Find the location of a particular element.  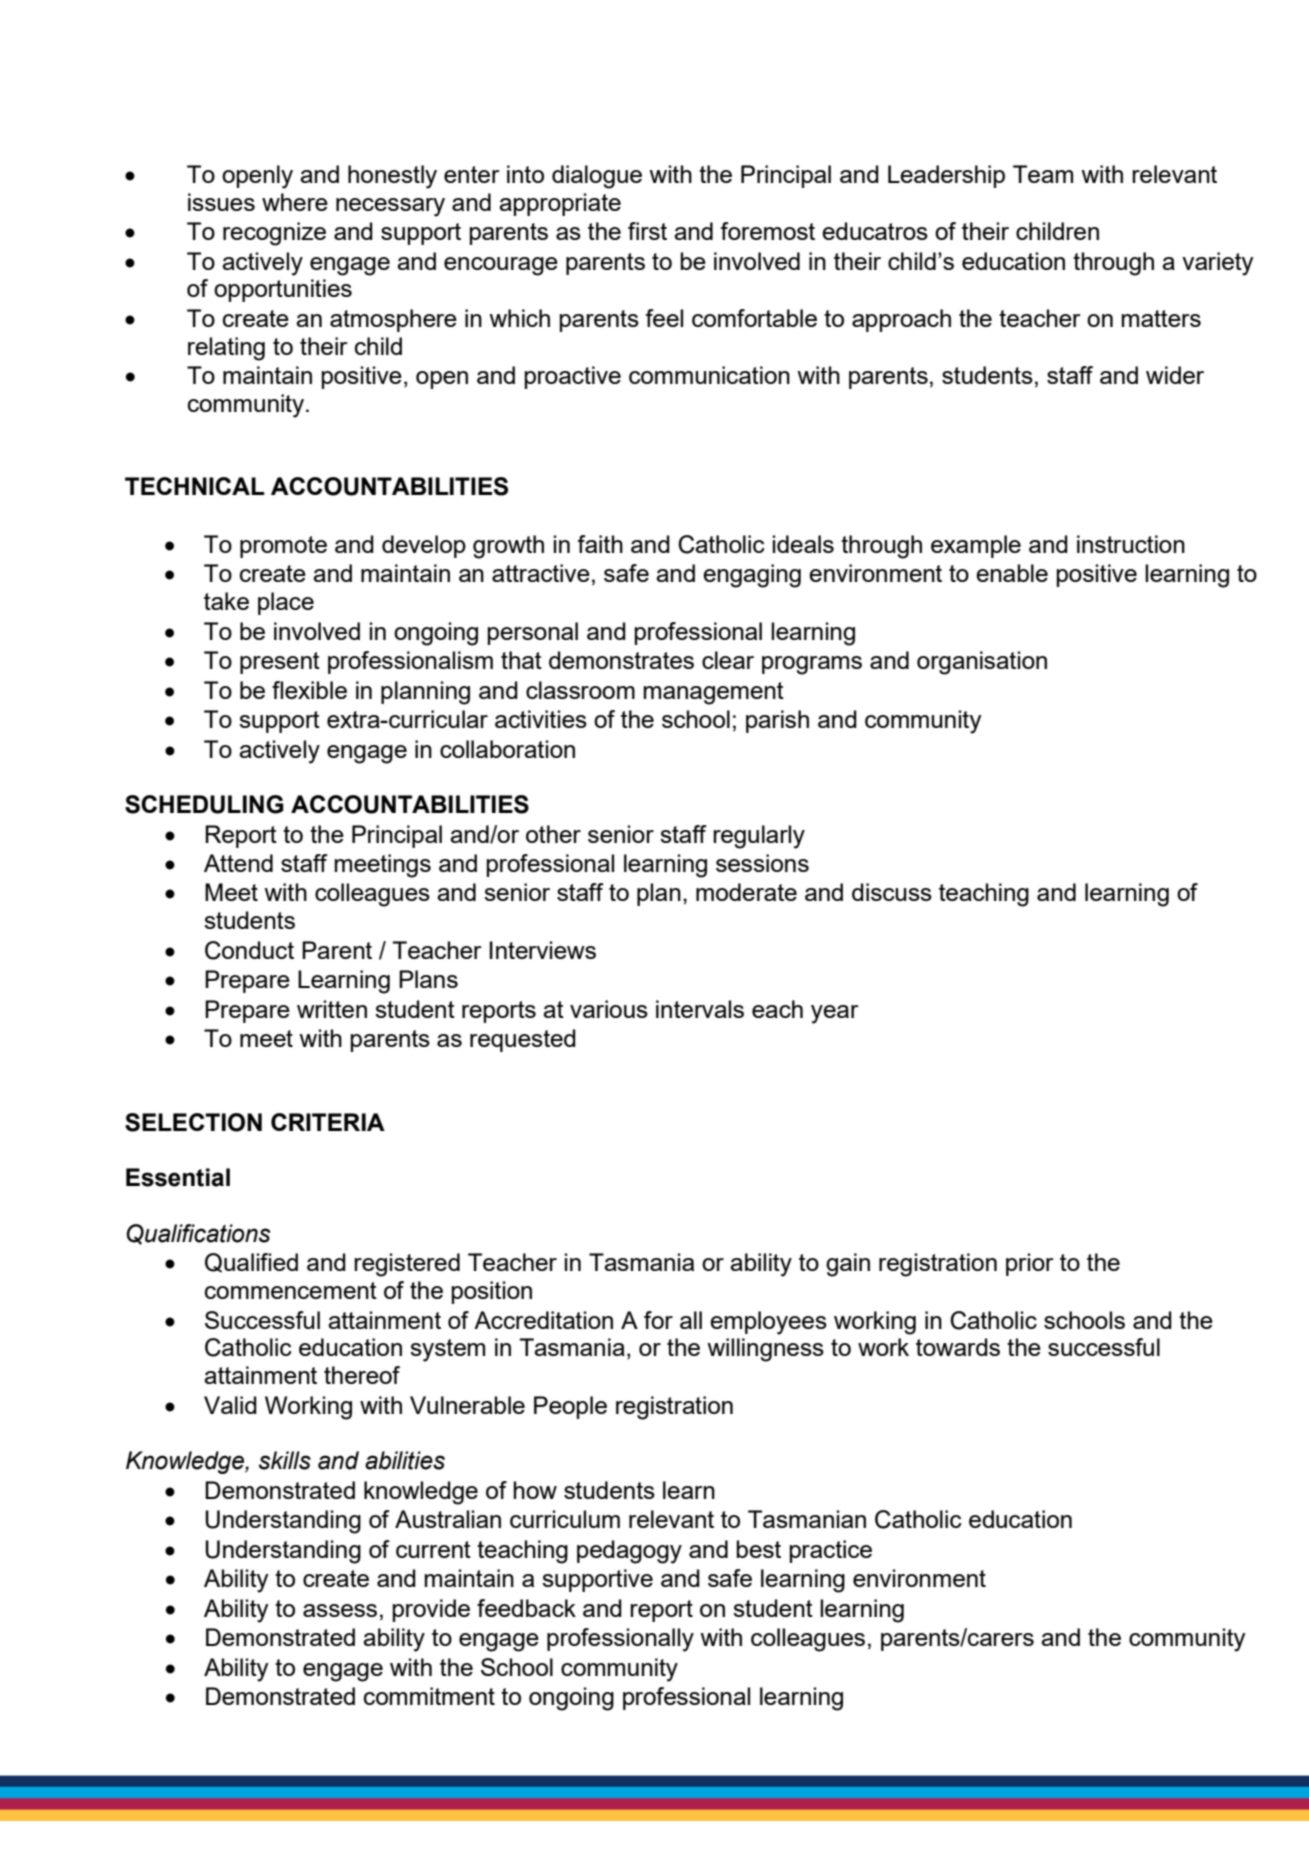

where is located at coordinates (295, 202).
